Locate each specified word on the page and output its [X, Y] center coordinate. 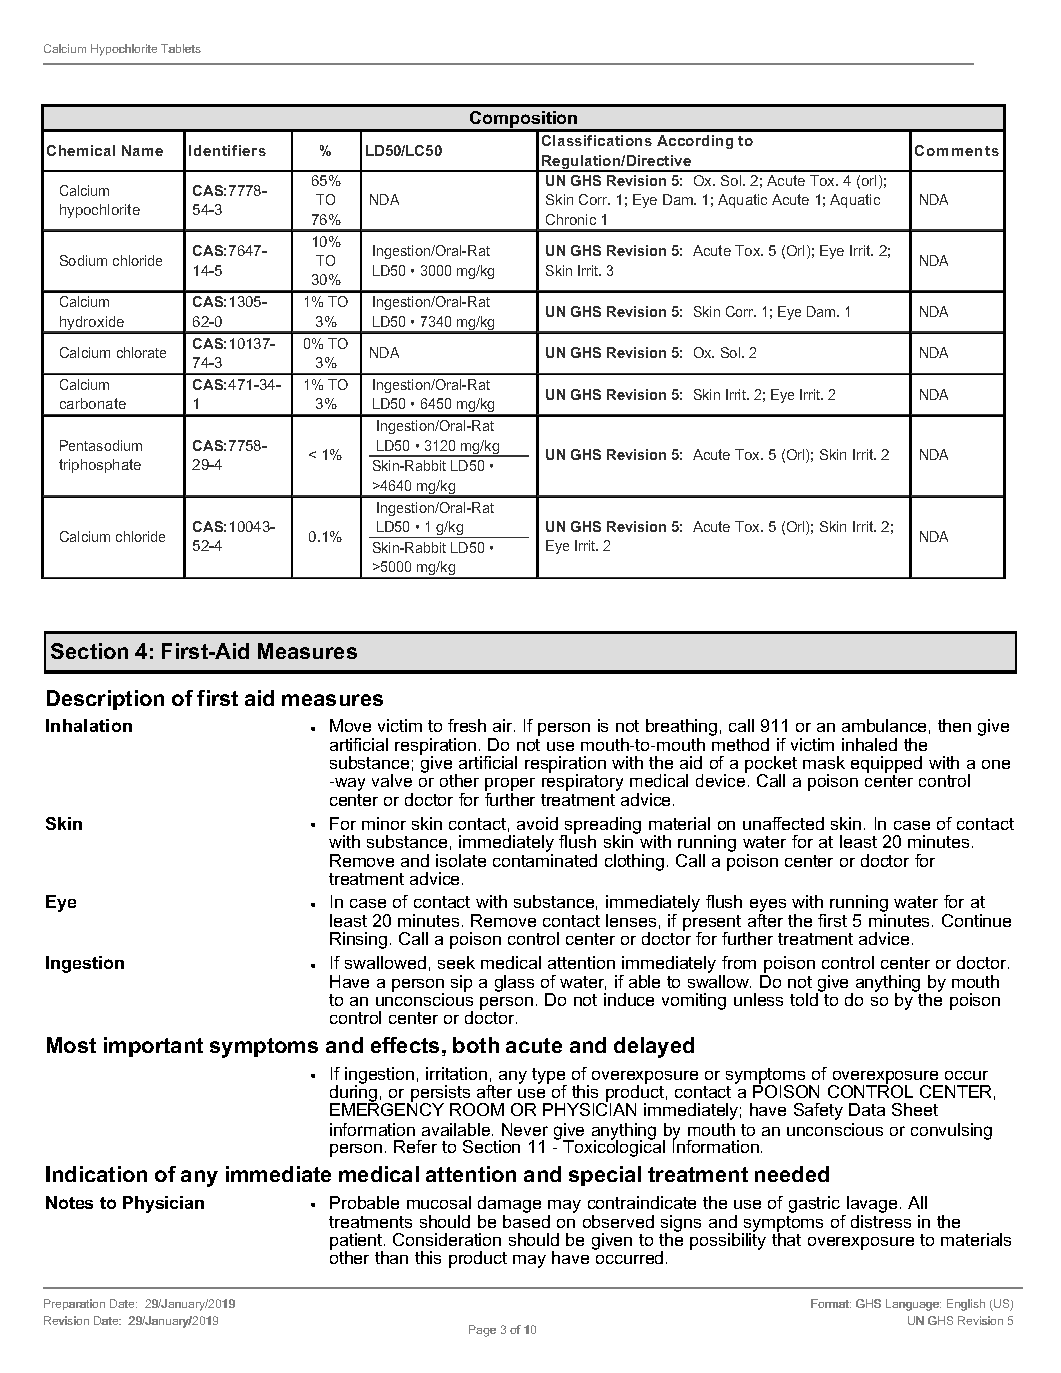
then [954, 725]
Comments [957, 150]
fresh [467, 725]
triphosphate [100, 466]
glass [514, 983]
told [804, 999]
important [153, 1047]
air [504, 725]
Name [142, 150]
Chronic [571, 219]
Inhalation [89, 725]
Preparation [74, 1304]
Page [482, 1331]
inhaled [869, 744]
